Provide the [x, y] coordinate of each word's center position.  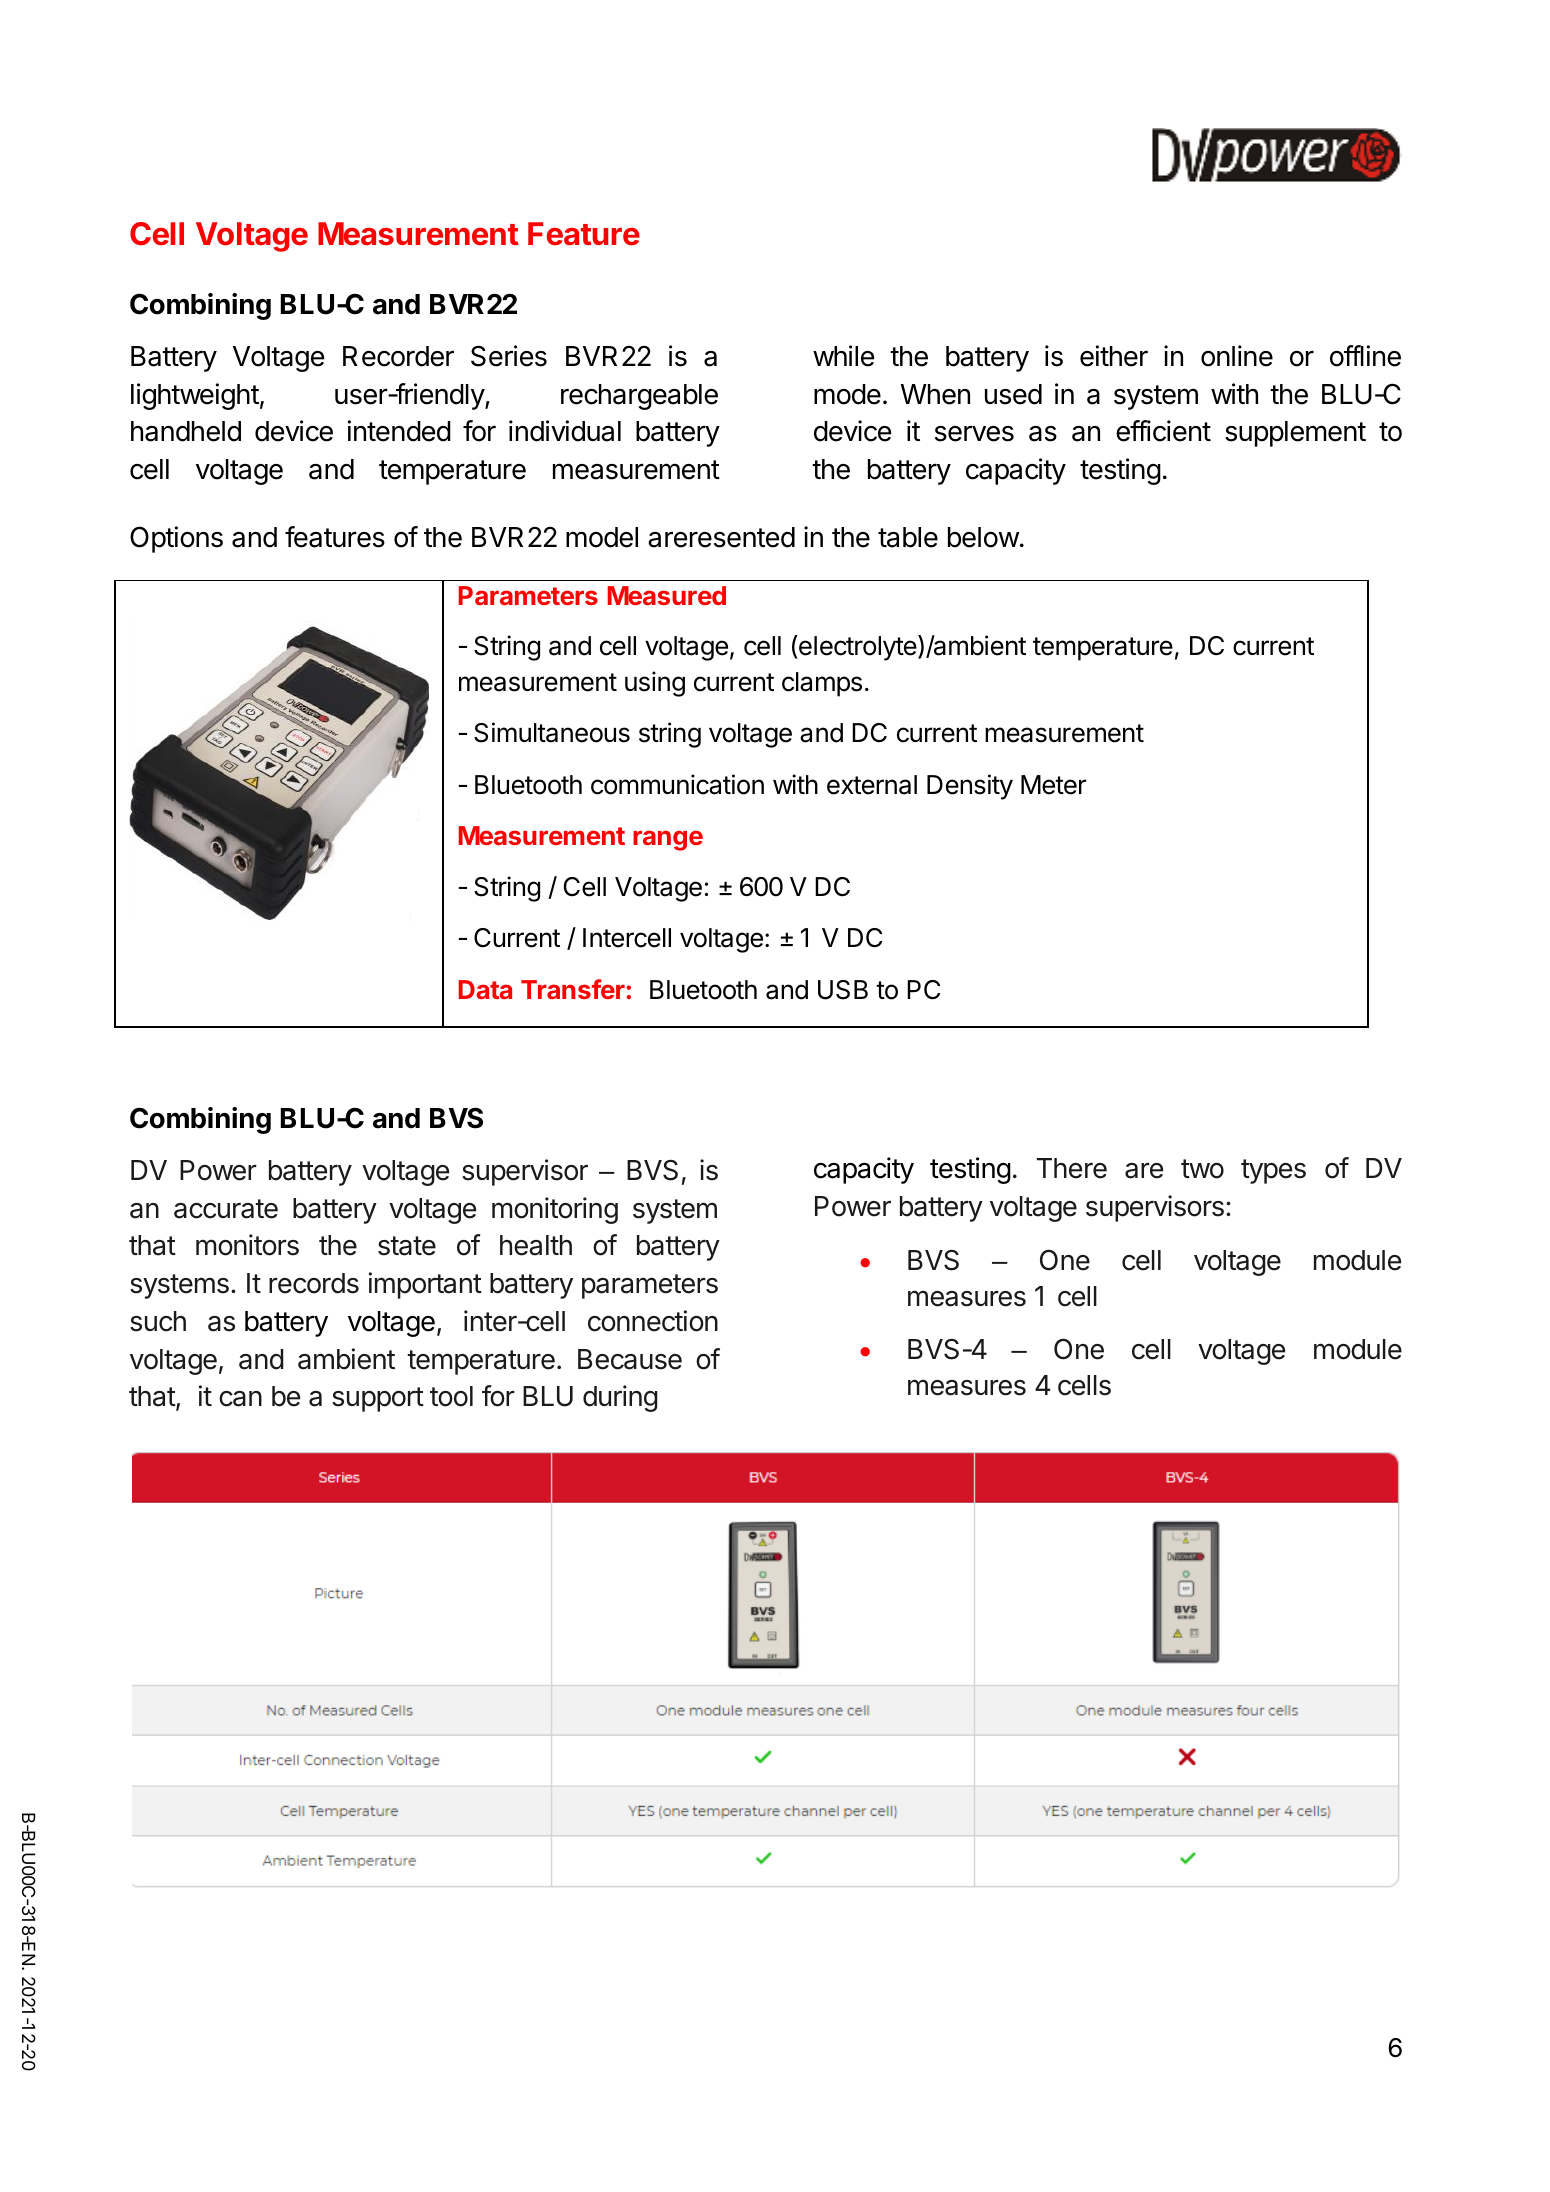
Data [485, 989]
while [843, 356]
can [240, 1399]
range [668, 840]
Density [970, 787]
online [1237, 356]
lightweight [195, 396]
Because [630, 1359]
